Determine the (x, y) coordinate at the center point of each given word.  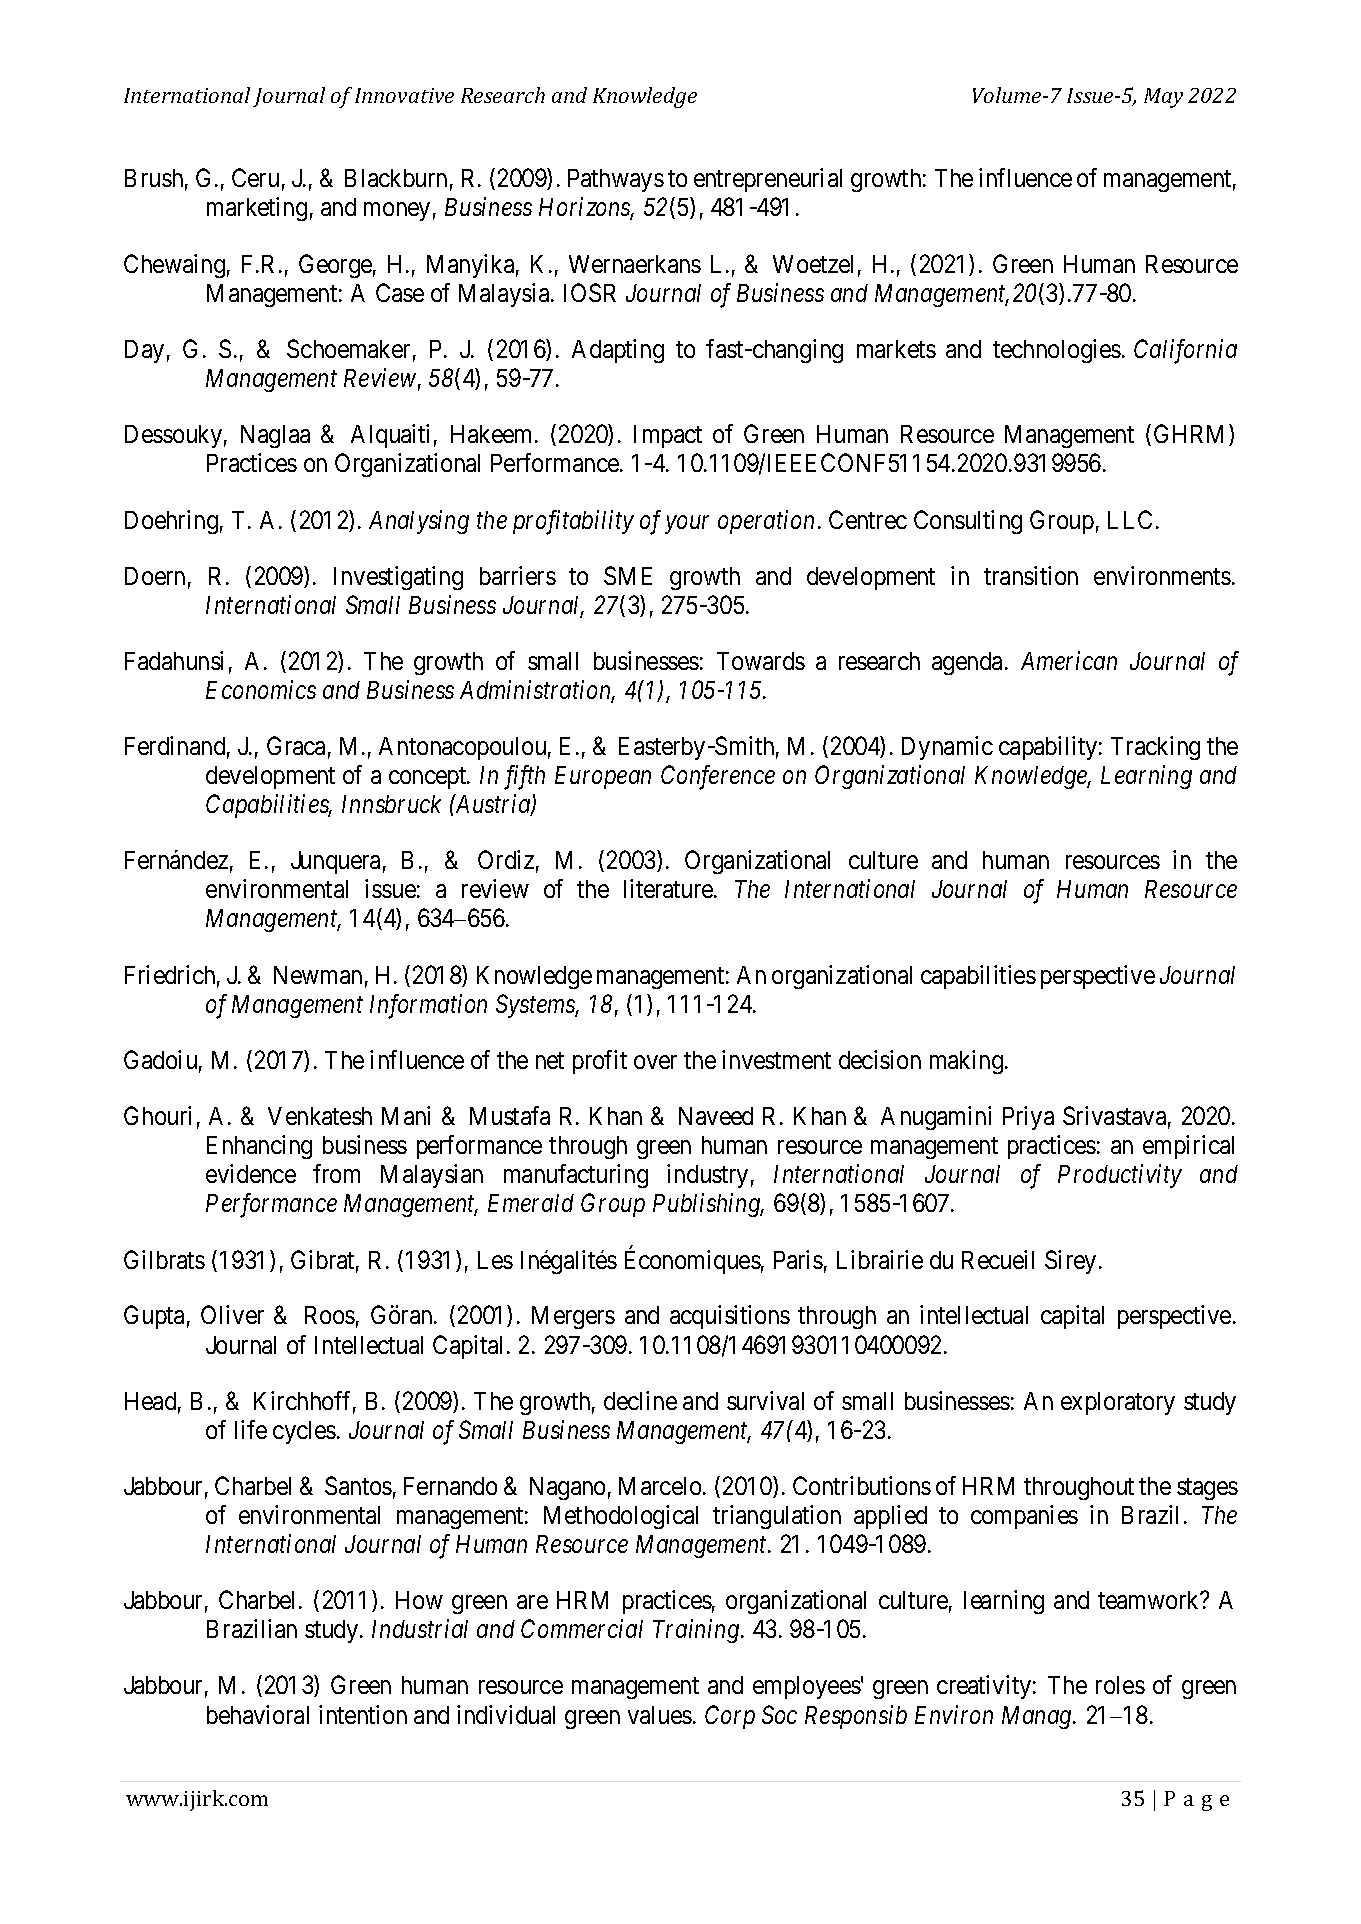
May (1163, 98)
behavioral (258, 1714)
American (1069, 660)
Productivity (1120, 1176)
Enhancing (259, 1147)
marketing (257, 209)
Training (697, 1631)
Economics (261, 690)
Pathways (616, 180)
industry (707, 1176)
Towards (761, 661)
